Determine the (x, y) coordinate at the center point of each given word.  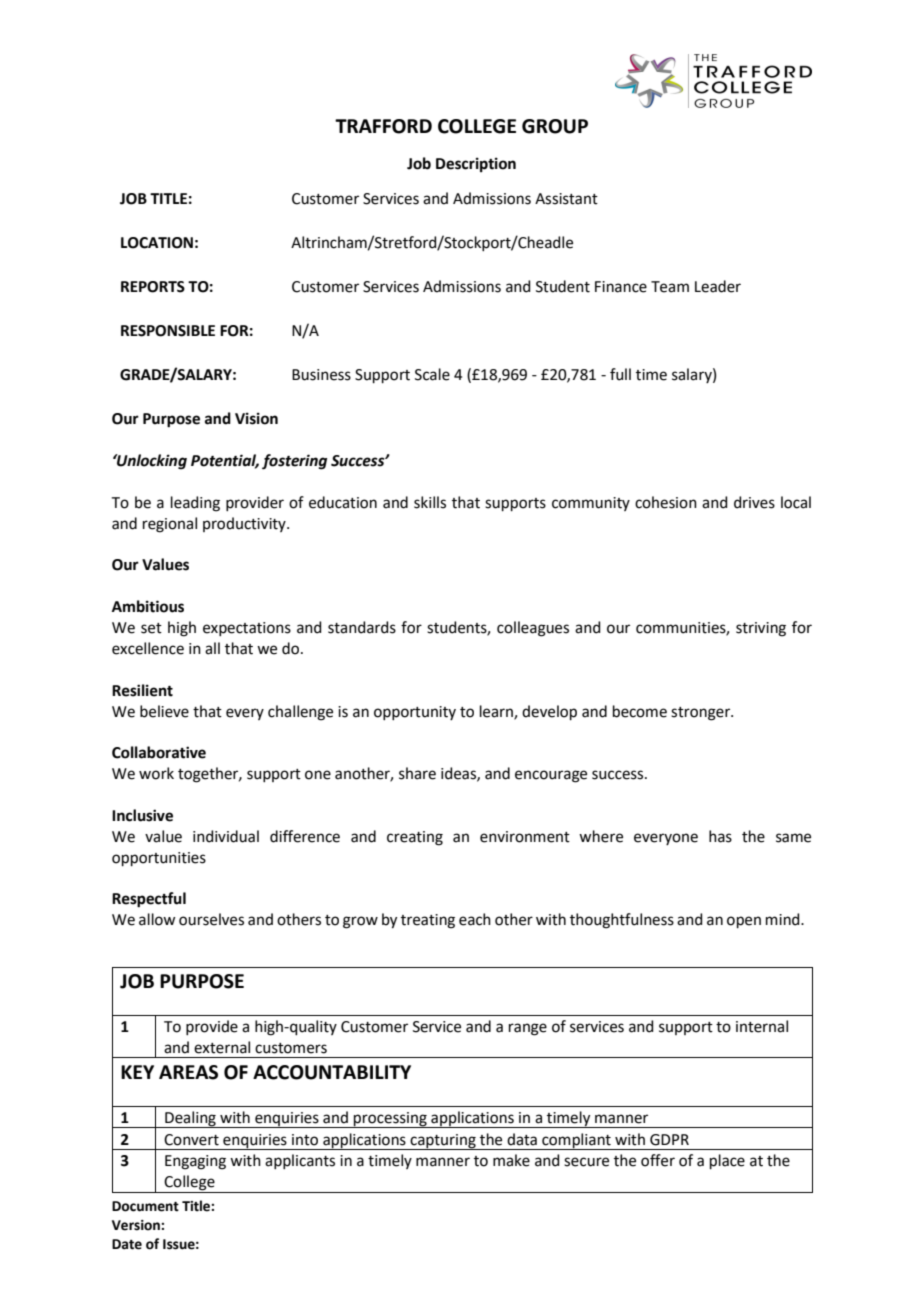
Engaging (195, 1162)
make (511, 1160)
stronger (701, 714)
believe (164, 711)
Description (476, 165)
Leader (718, 286)
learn (497, 712)
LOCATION (157, 243)
